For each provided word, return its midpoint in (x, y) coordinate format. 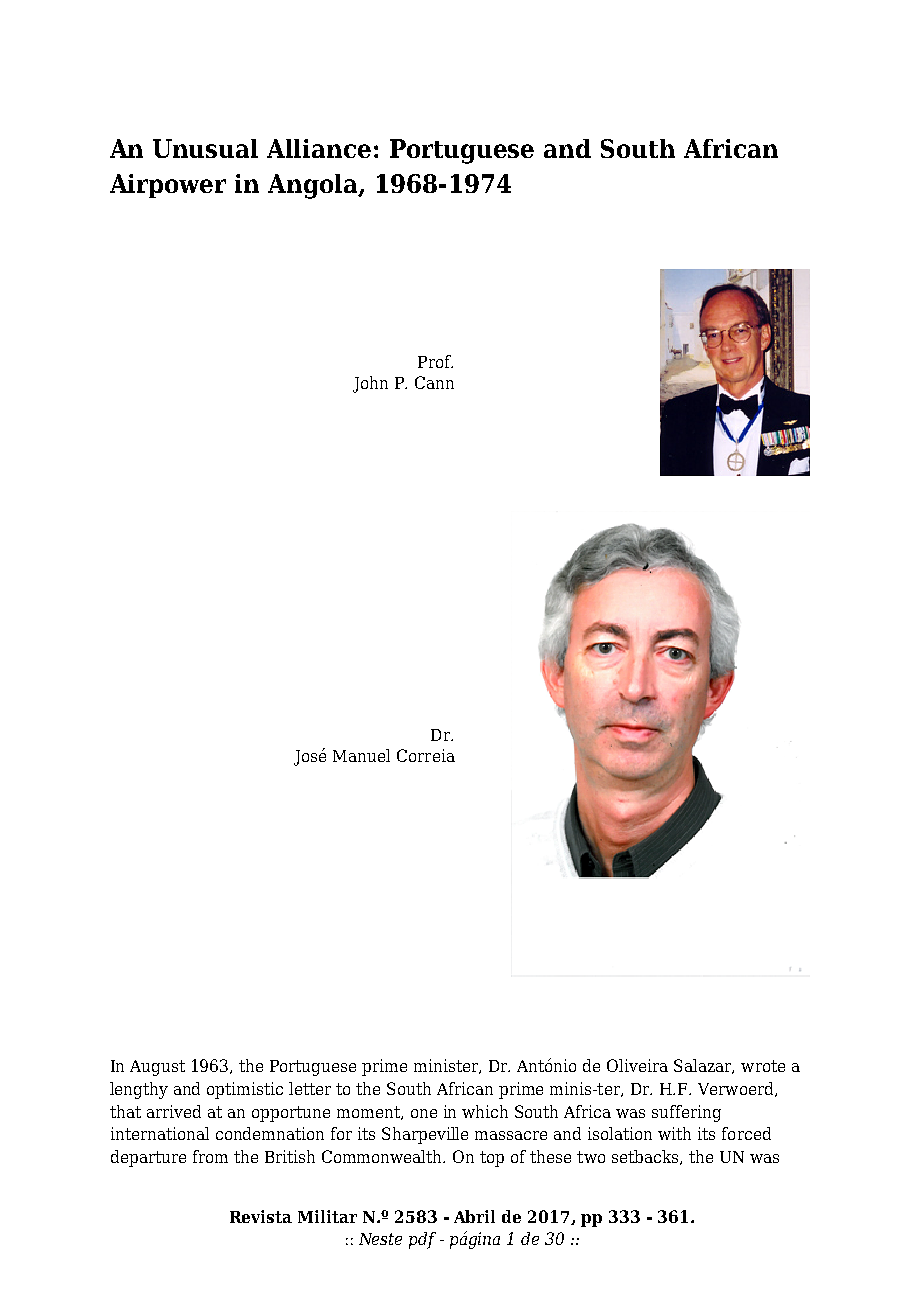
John (370, 384)
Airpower (168, 186)
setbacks (645, 1156)
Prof (435, 361)
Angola (314, 186)
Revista (261, 1216)
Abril (474, 1216)
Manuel (361, 755)
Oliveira (637, 1065)
